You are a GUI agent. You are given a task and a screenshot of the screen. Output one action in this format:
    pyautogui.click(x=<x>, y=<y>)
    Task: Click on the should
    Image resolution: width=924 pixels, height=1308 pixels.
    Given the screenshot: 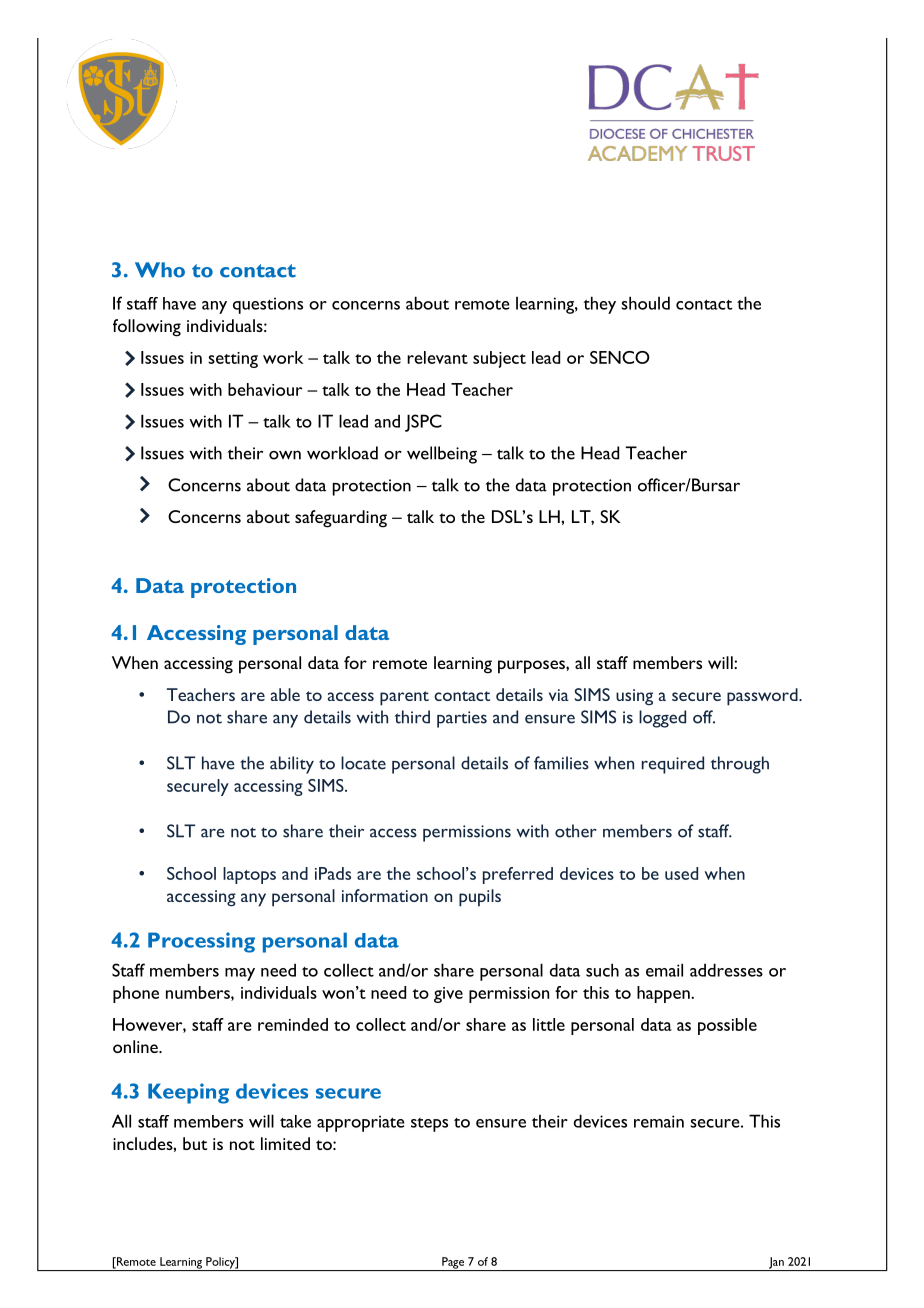 What is the action you would take?
    pyautogui.click(x=645, y=303)
